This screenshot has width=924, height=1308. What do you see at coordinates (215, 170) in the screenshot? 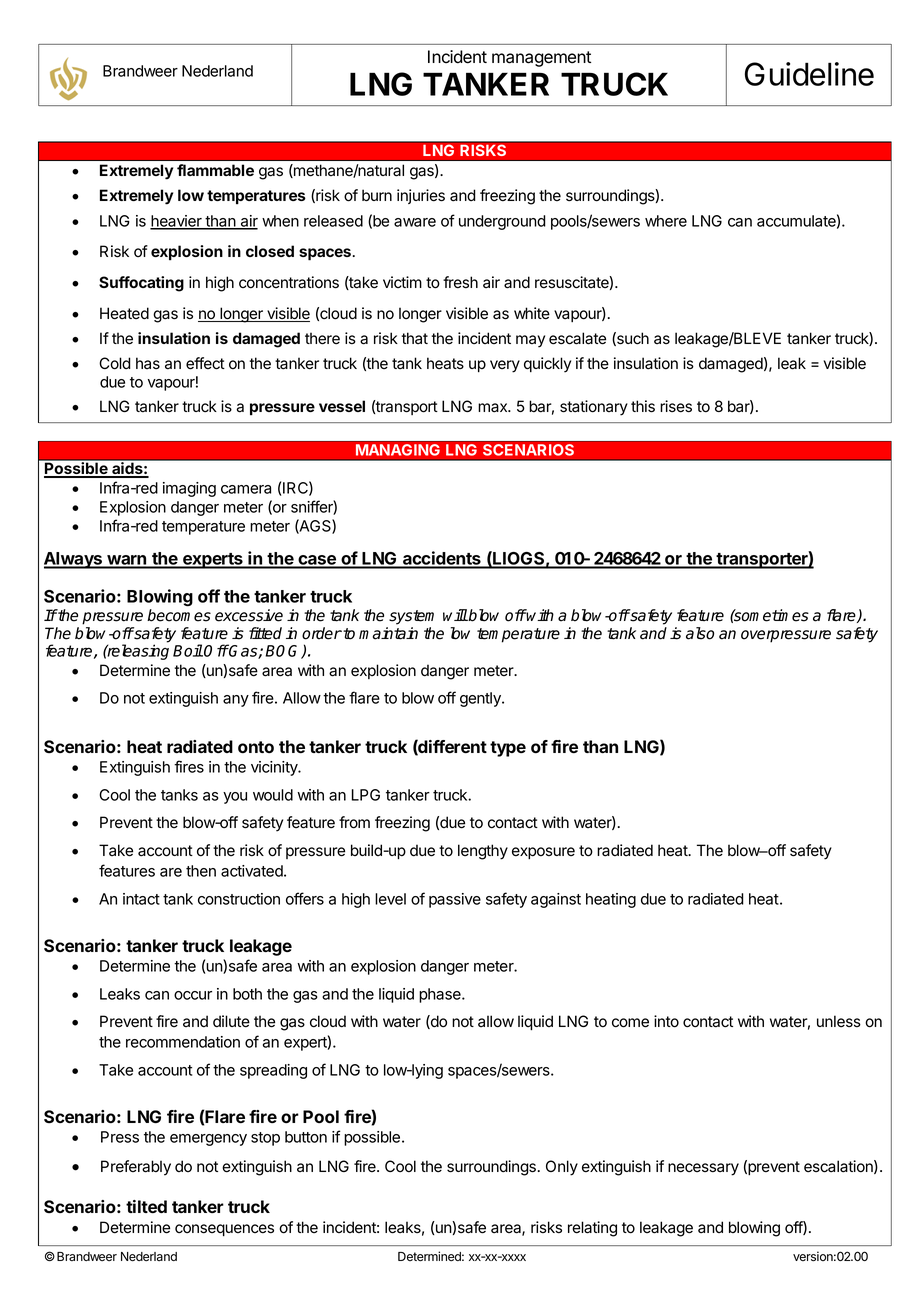
I see `flammable` at bounding box center [215, 170].
